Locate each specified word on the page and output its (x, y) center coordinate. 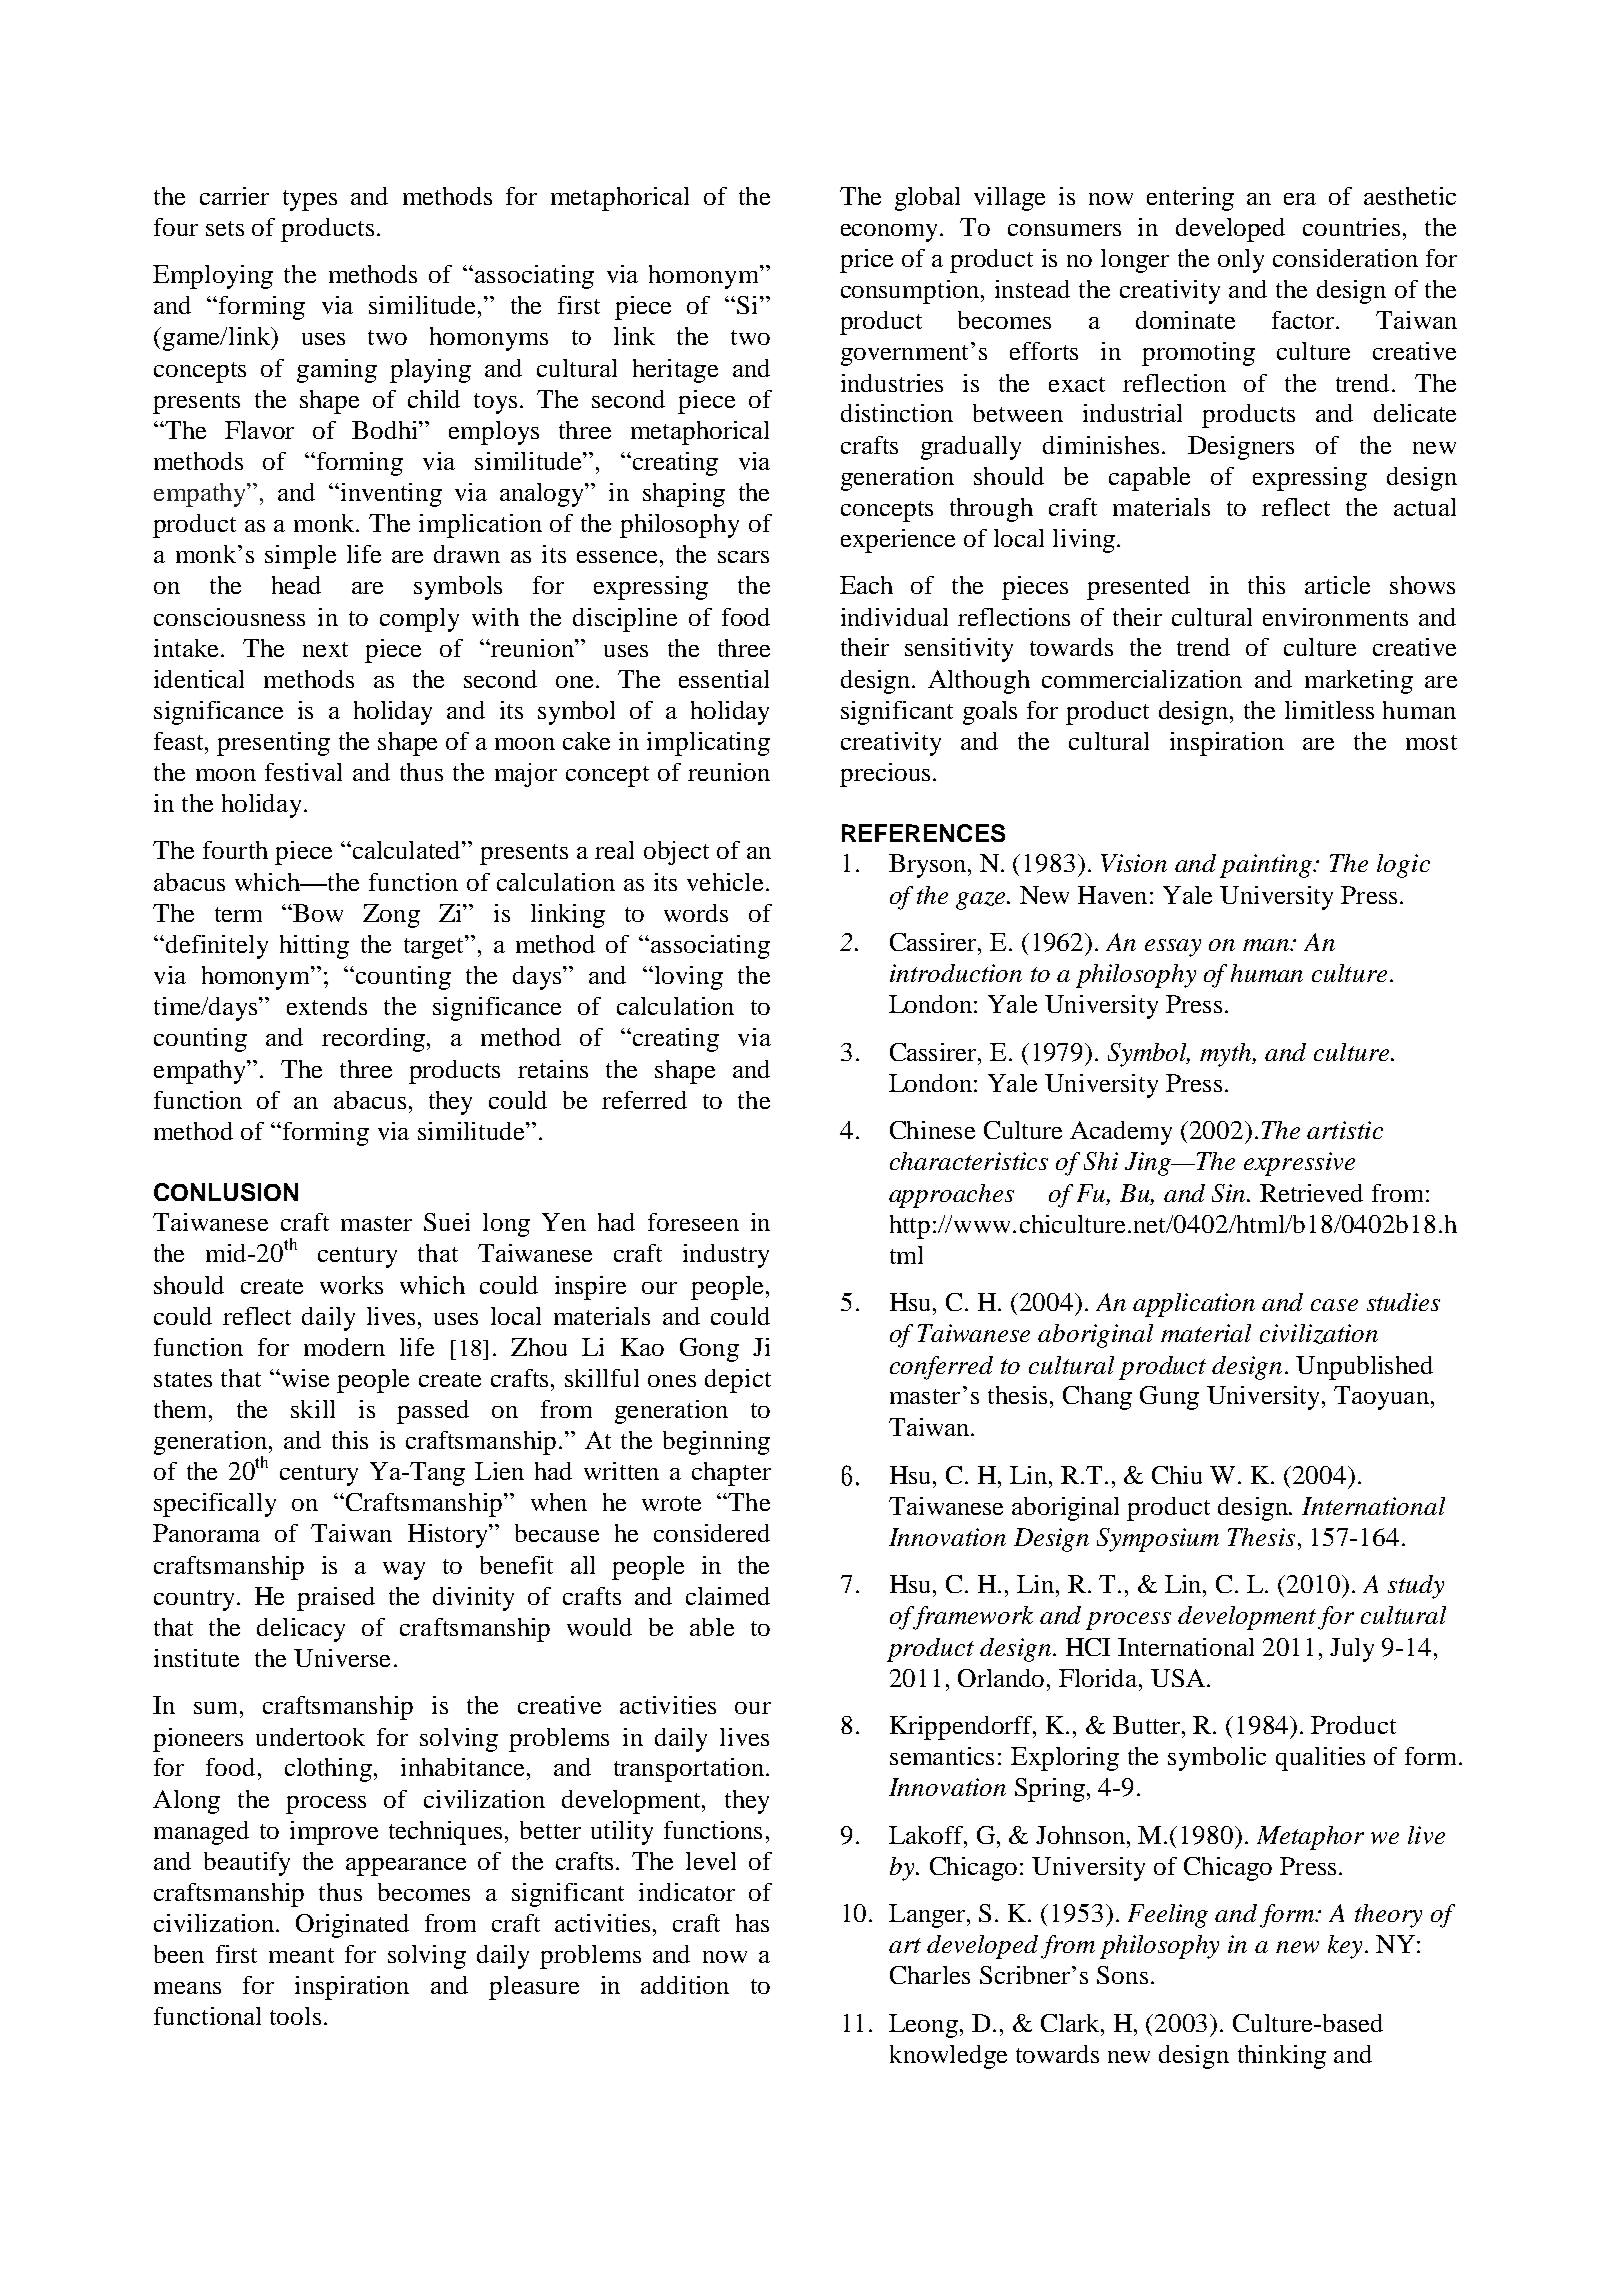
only (1241, 261)
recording (375, 1040)
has (752, 1923)
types (310, 200)
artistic (1345, 1130)
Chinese (932, 1130)
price (866, 261)
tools (295, 2016)
